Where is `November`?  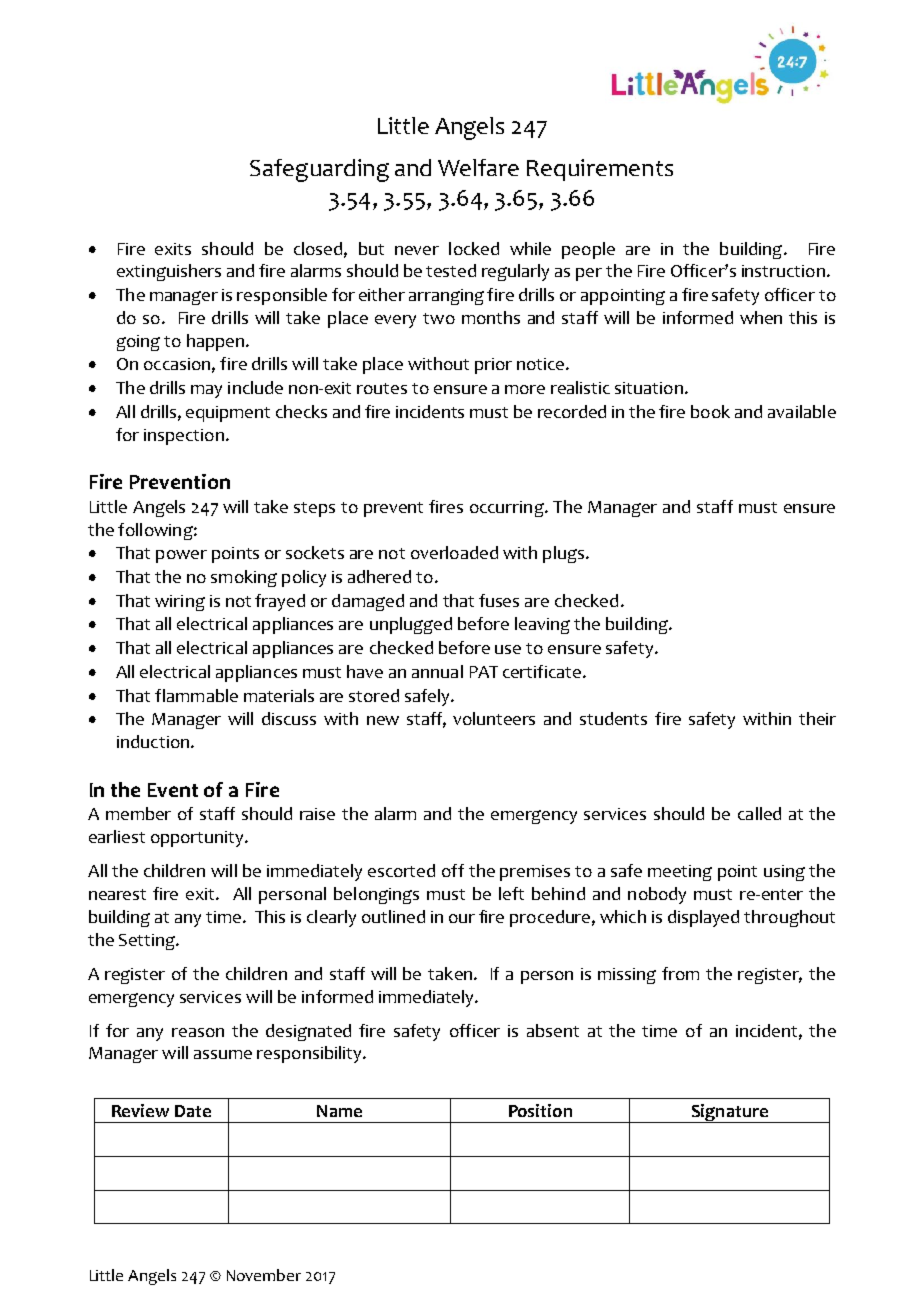
November is located at coordinates (264, 1275).
